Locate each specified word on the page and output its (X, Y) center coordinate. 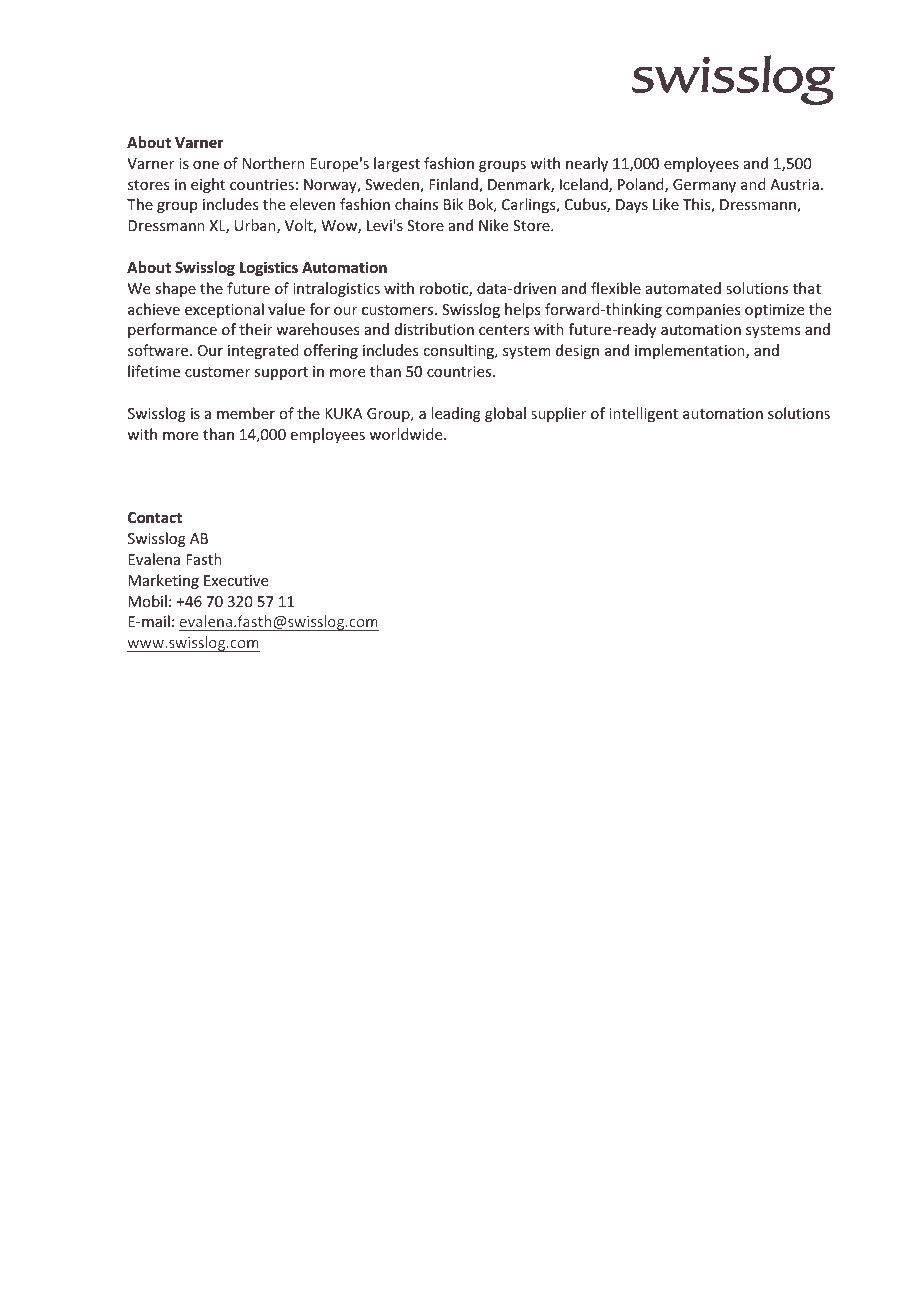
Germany (704, 186)
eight (208, 185)
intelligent (643, 414)
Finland (454, 185)
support (281, 373)
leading (456, 414)
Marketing (163, 581)
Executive (236, 580)
